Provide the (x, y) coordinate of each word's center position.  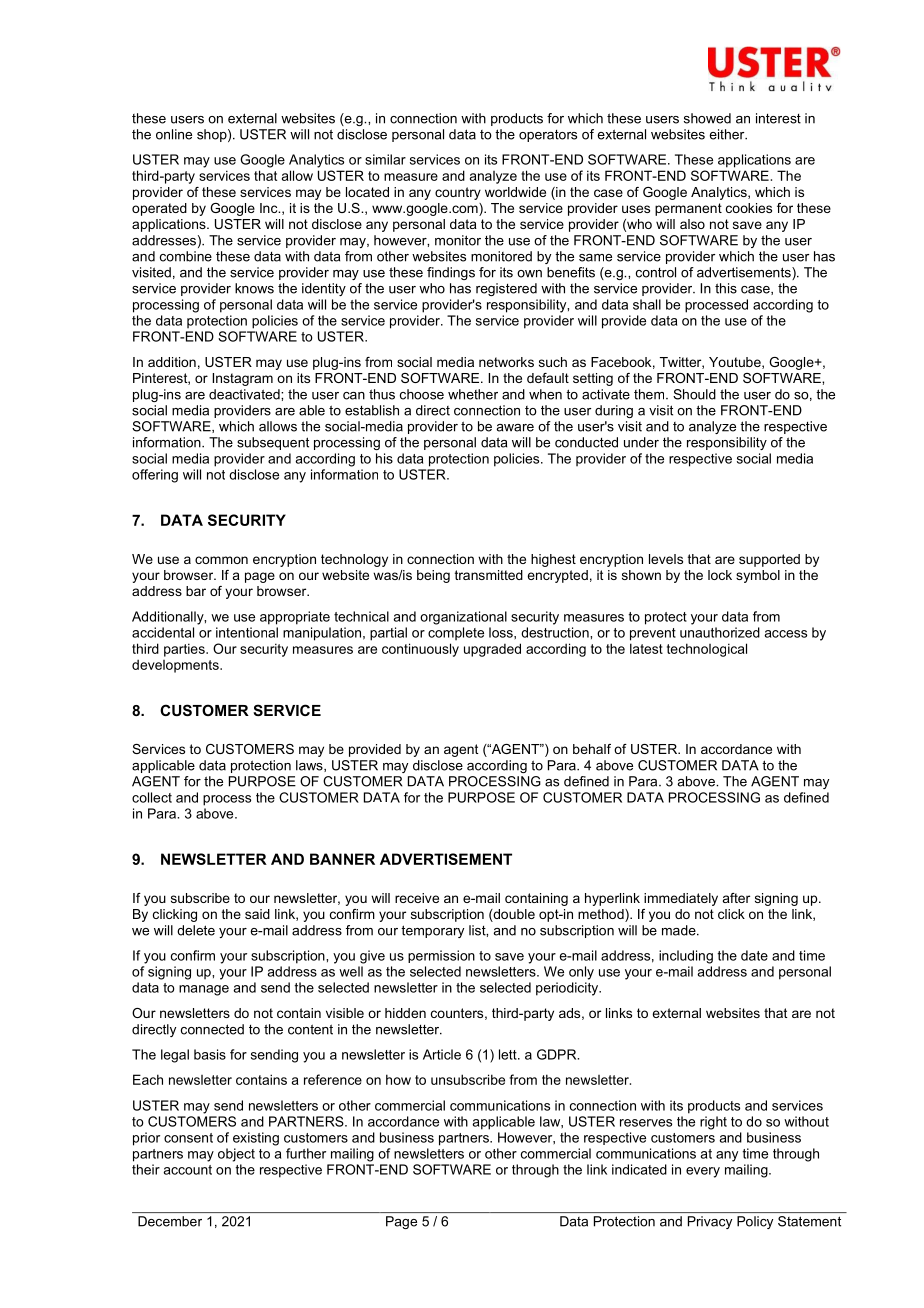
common (221, 560)
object (236, 1155)
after (736, 898)
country (458, 193)
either (728, 134)
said (257, 914)
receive (417, 898)
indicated (639, 1169)
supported (769, 560)
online (174, 134)
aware (515, 428)
